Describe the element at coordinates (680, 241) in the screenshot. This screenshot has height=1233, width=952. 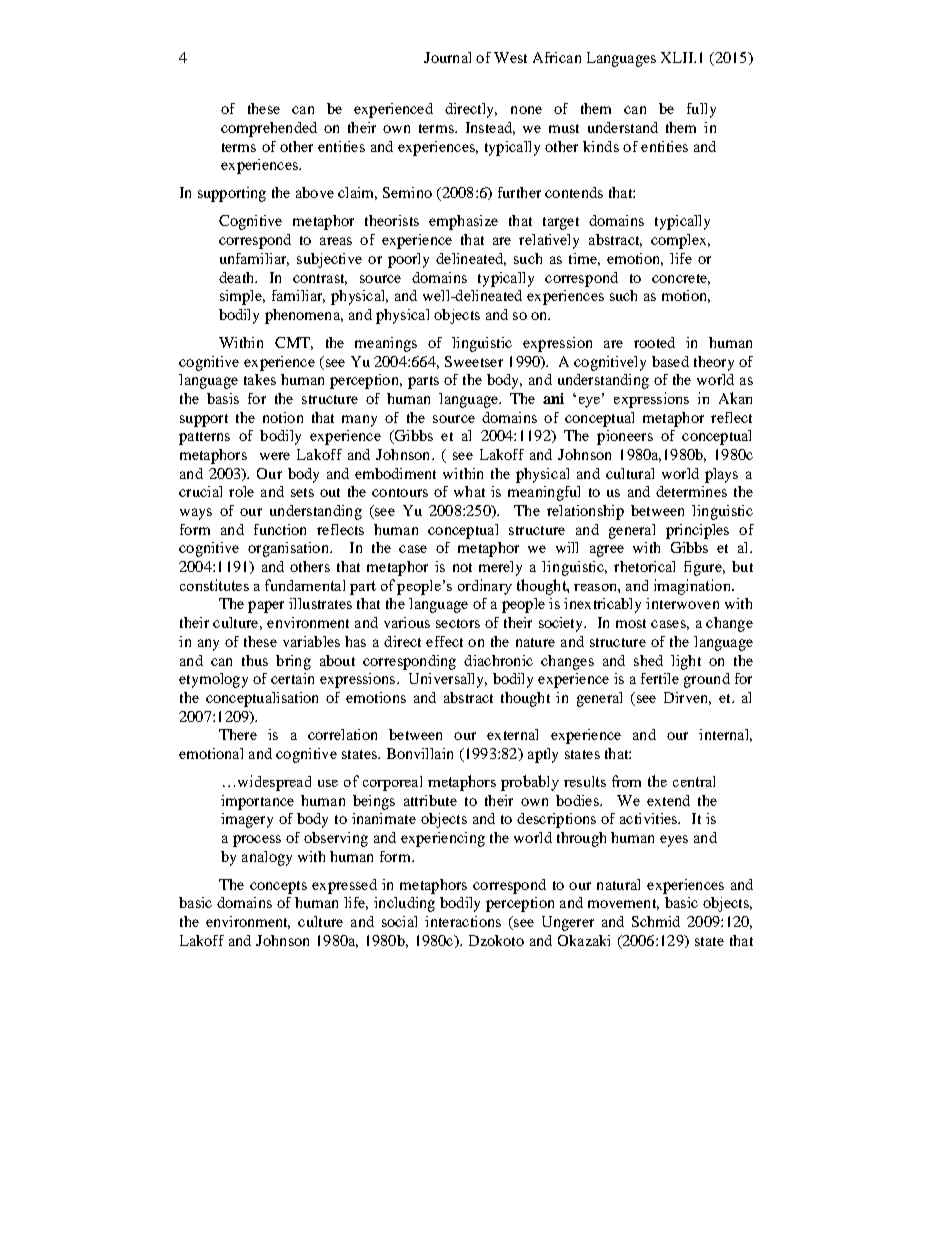
I see `complex` at that location.
